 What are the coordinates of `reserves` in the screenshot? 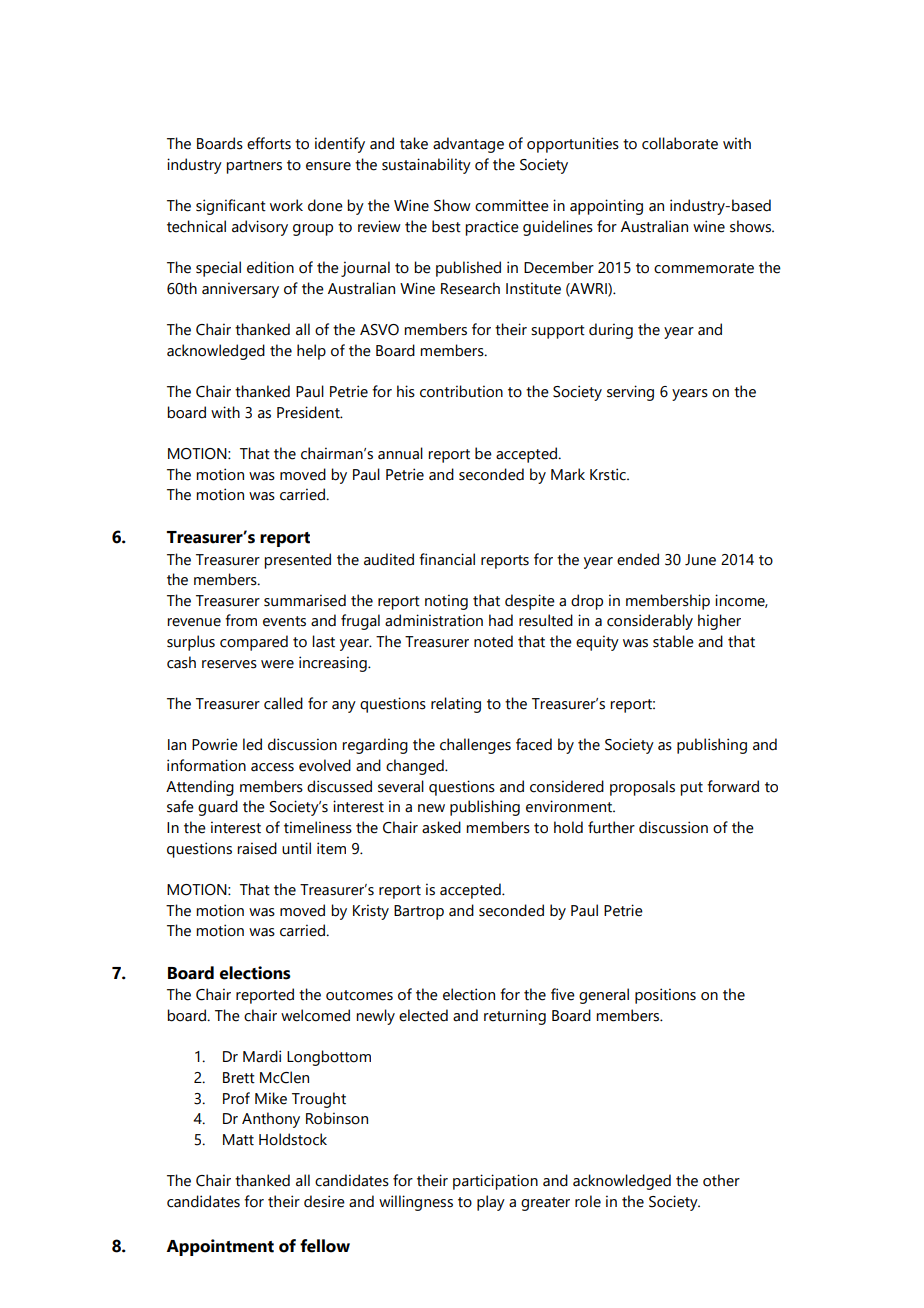 It's located at (229, 664).
